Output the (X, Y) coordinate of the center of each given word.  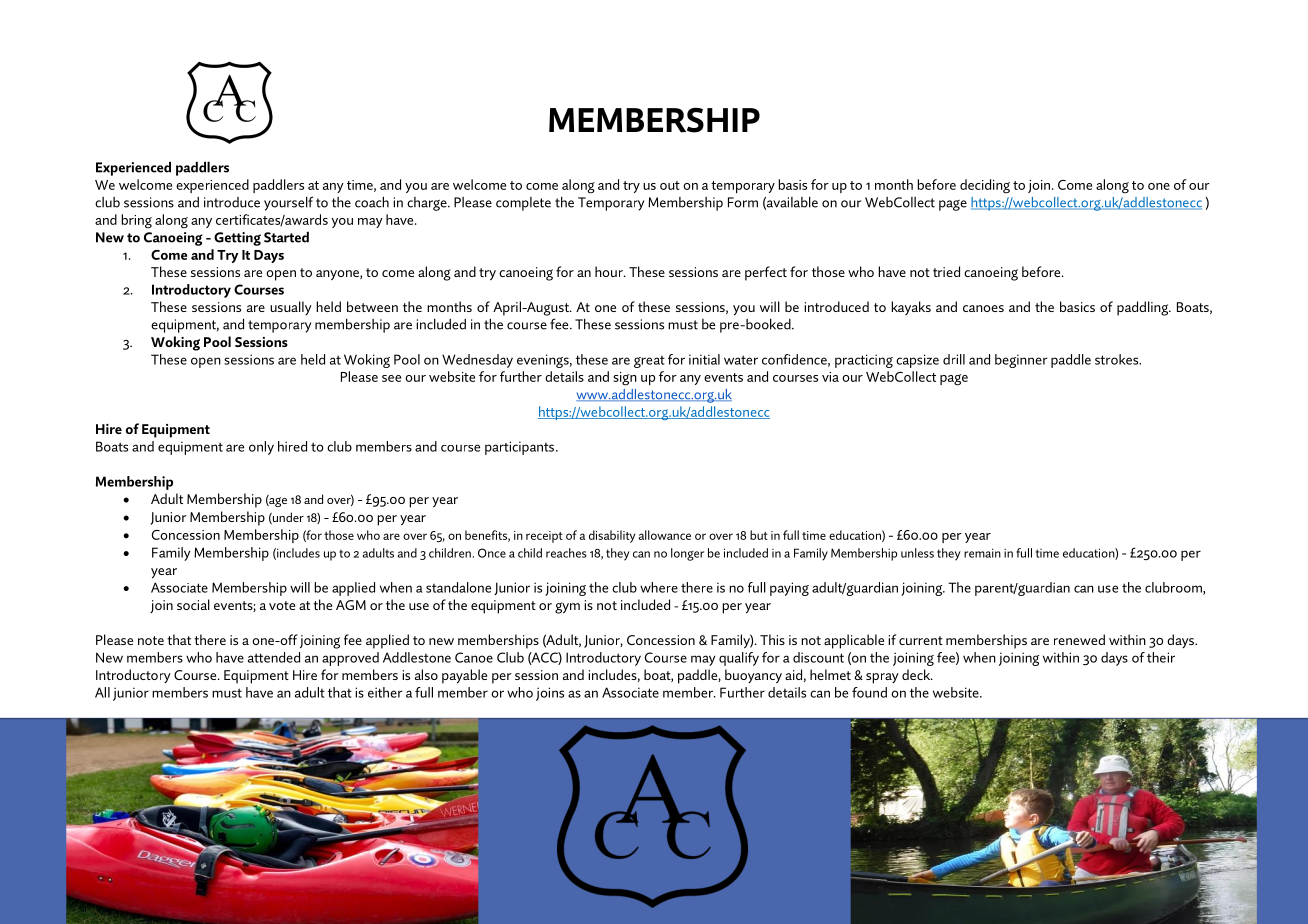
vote (282, 605)
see (391, 378)
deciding (985, 186)
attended (274, 657)
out (670, 185)
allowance (664, 535)
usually (291, 308)
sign (625, 379)
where (659, 587)
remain (982, 553)
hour (610, 271)
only (261, 448)
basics (1077, 306)
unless (917, 553)
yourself (288, 203)
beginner (1021, 361)
